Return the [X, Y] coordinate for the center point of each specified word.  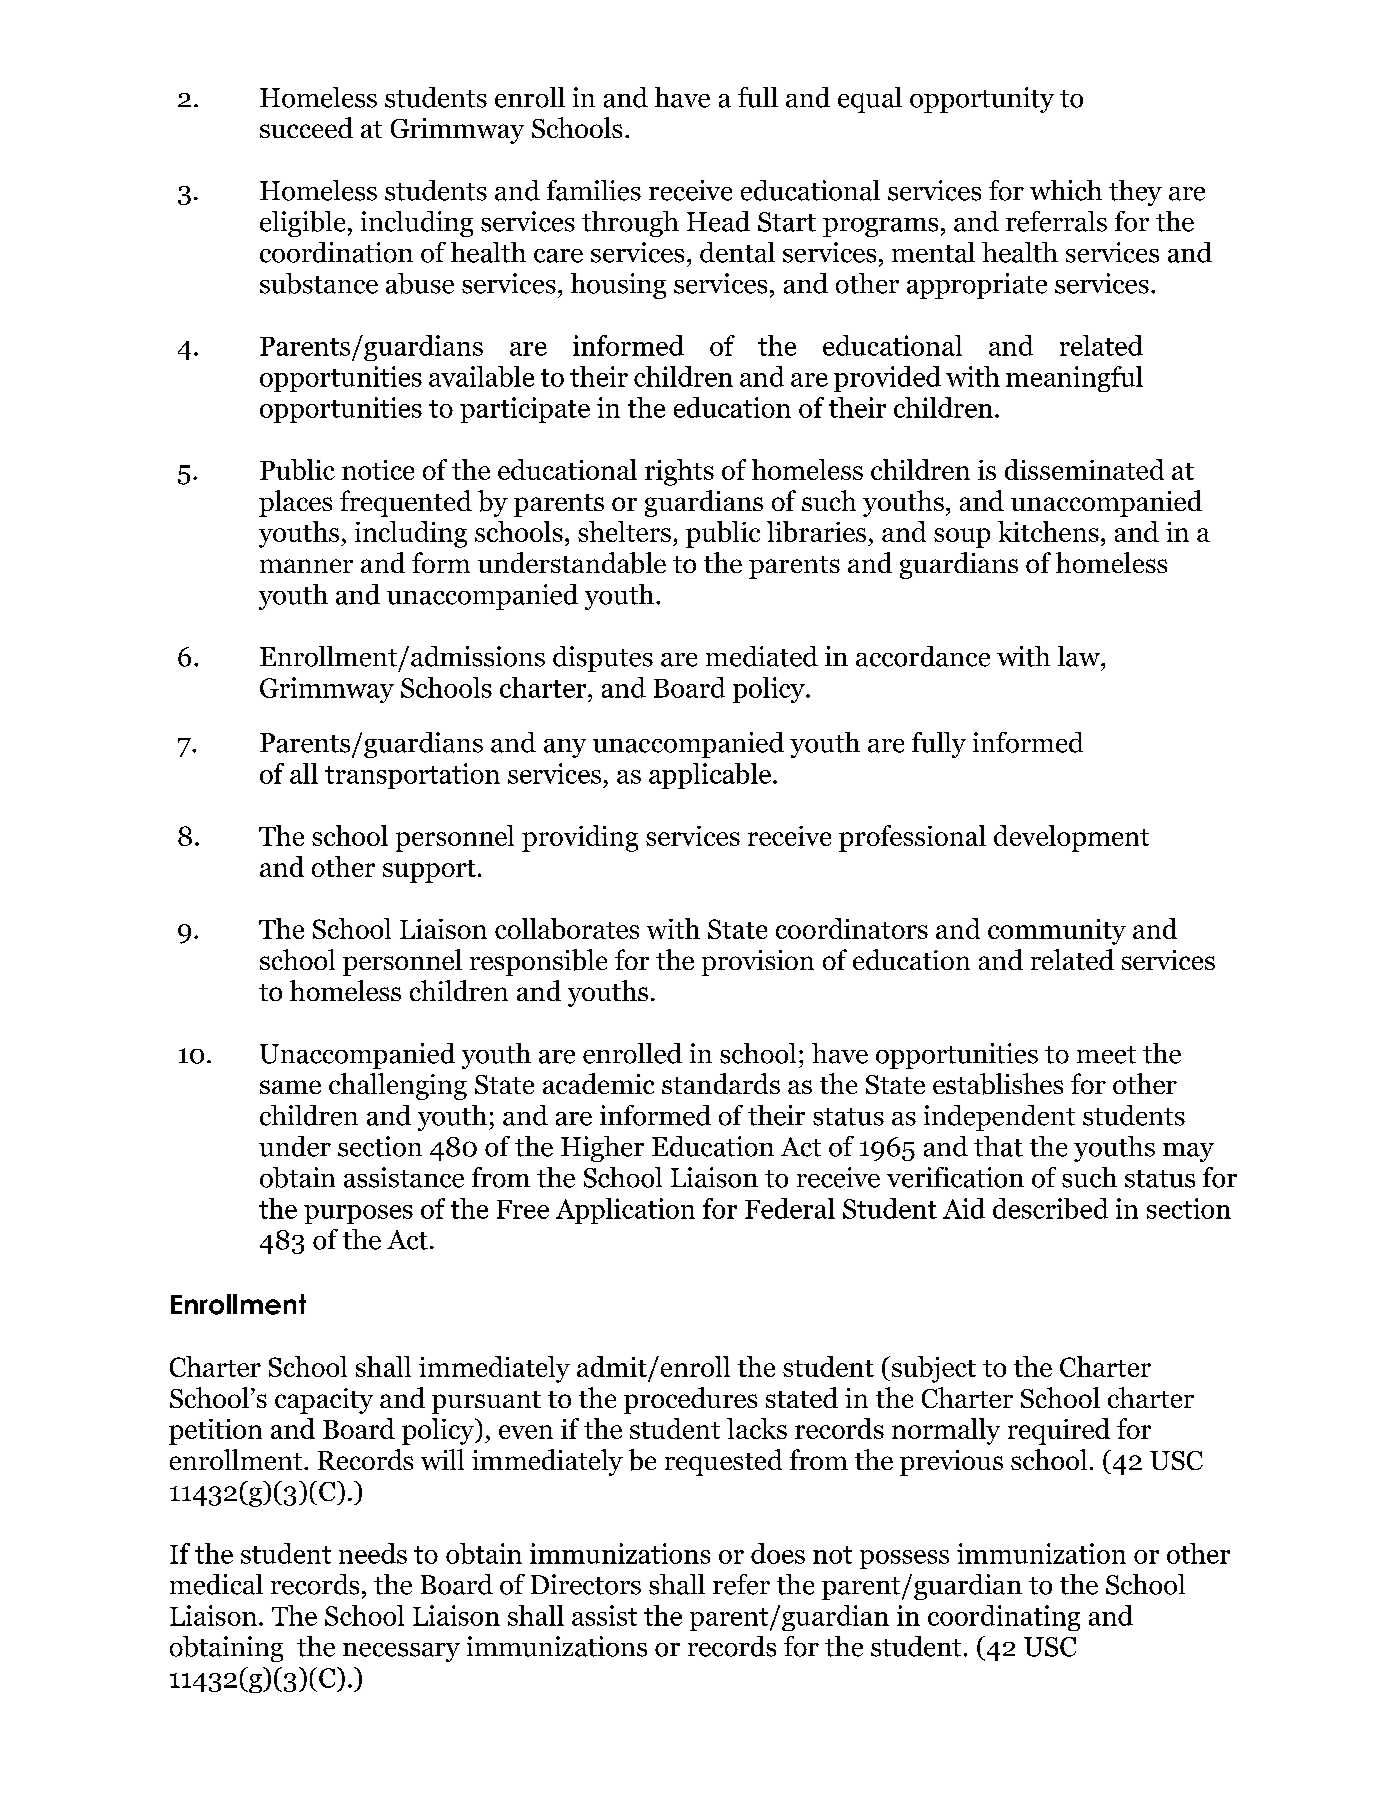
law [1080, 656]
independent [999, 1118]
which [1066, 190]
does [778, 1553]
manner [306, 566]
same [290, 1087]
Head [718, 221]
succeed [306, 127]
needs [373, 1553]
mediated [762, 656]
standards [721, 1083]
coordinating [1004, 1618]
